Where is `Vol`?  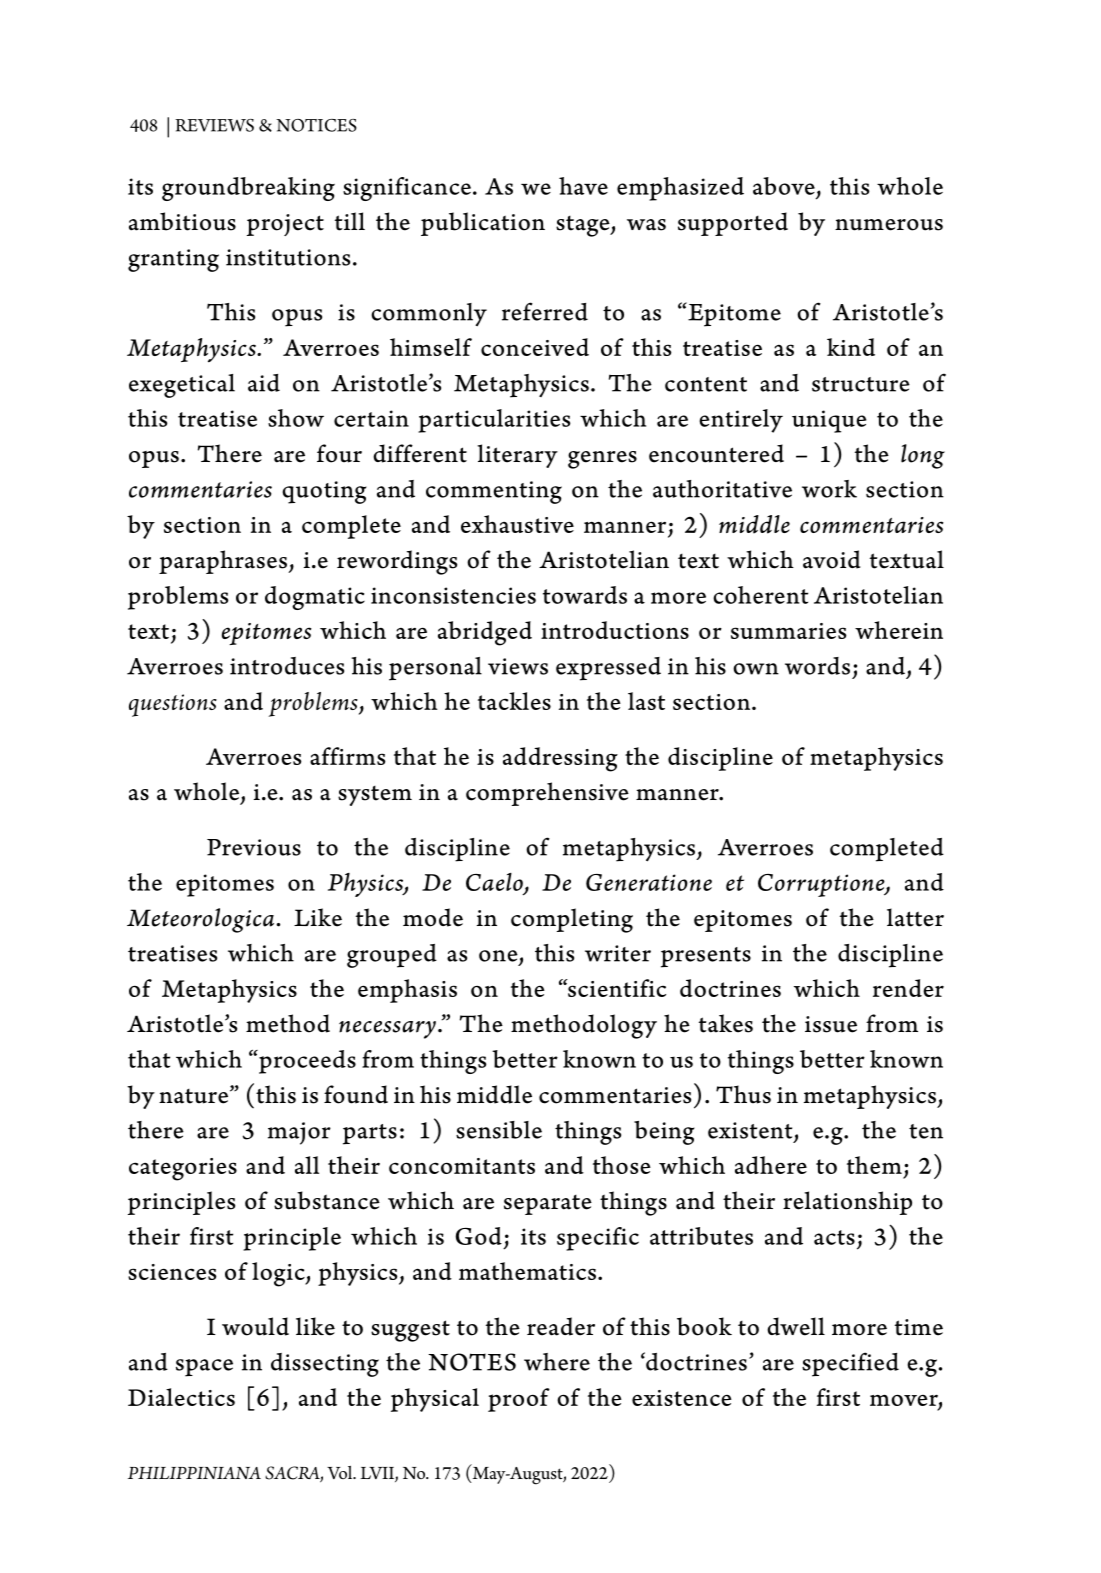 Vol is located at coordinates (341, 1472).
